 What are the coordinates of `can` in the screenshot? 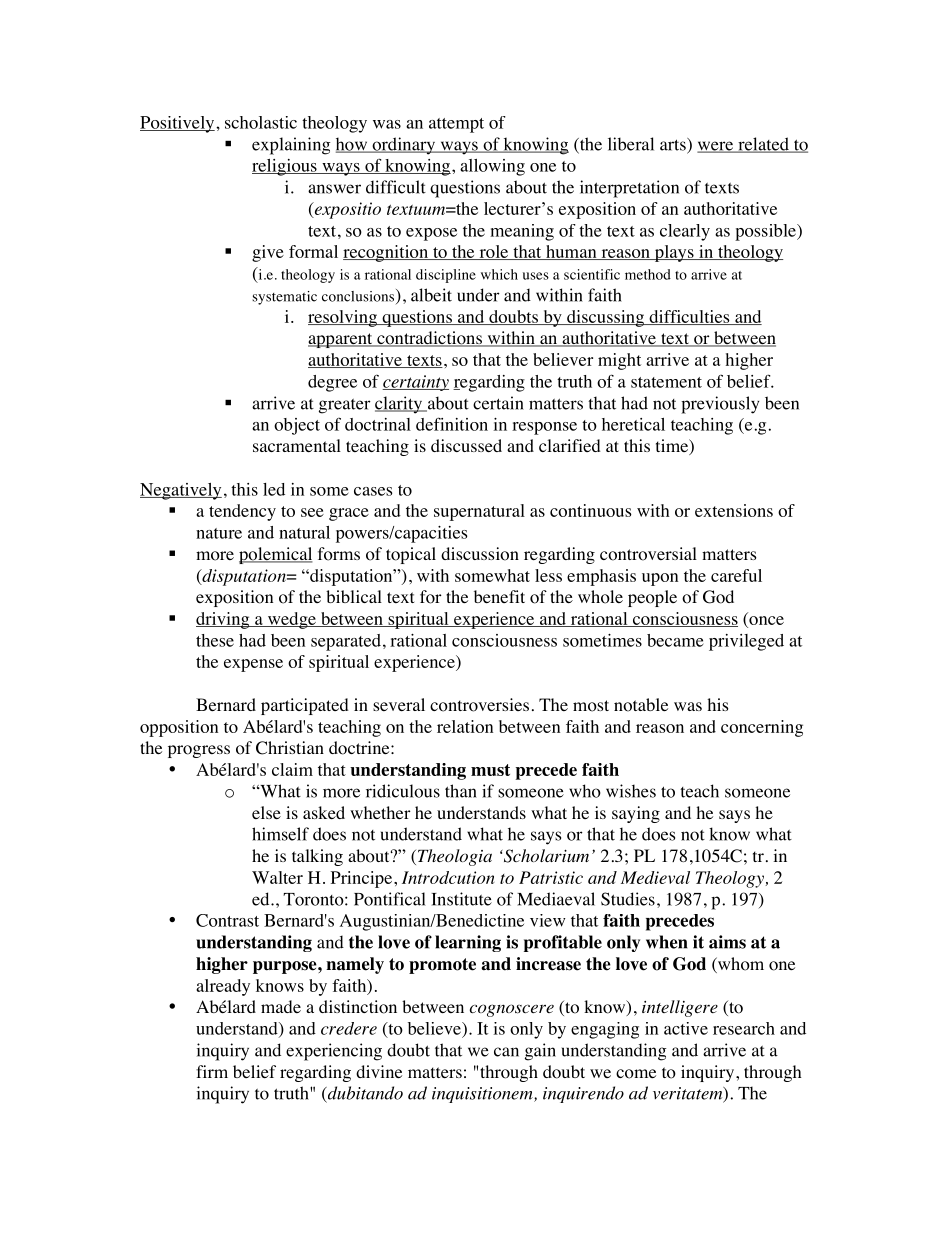 It's located at (506, 1052).
